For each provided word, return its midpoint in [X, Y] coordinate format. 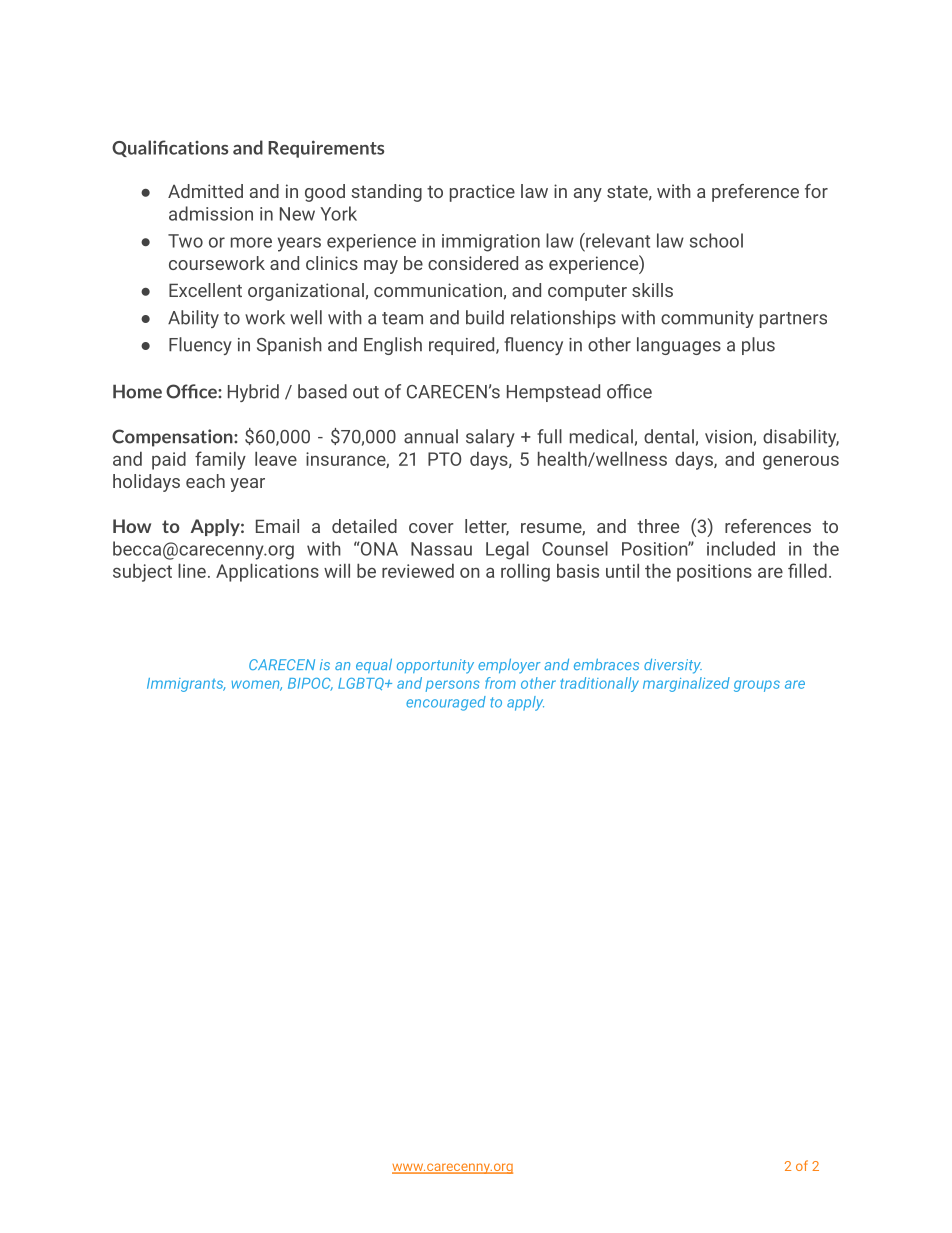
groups [757, 686]
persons [453, 686]
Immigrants [186, 685]
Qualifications [170, 148]
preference [755, 193]
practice [482, 193]
